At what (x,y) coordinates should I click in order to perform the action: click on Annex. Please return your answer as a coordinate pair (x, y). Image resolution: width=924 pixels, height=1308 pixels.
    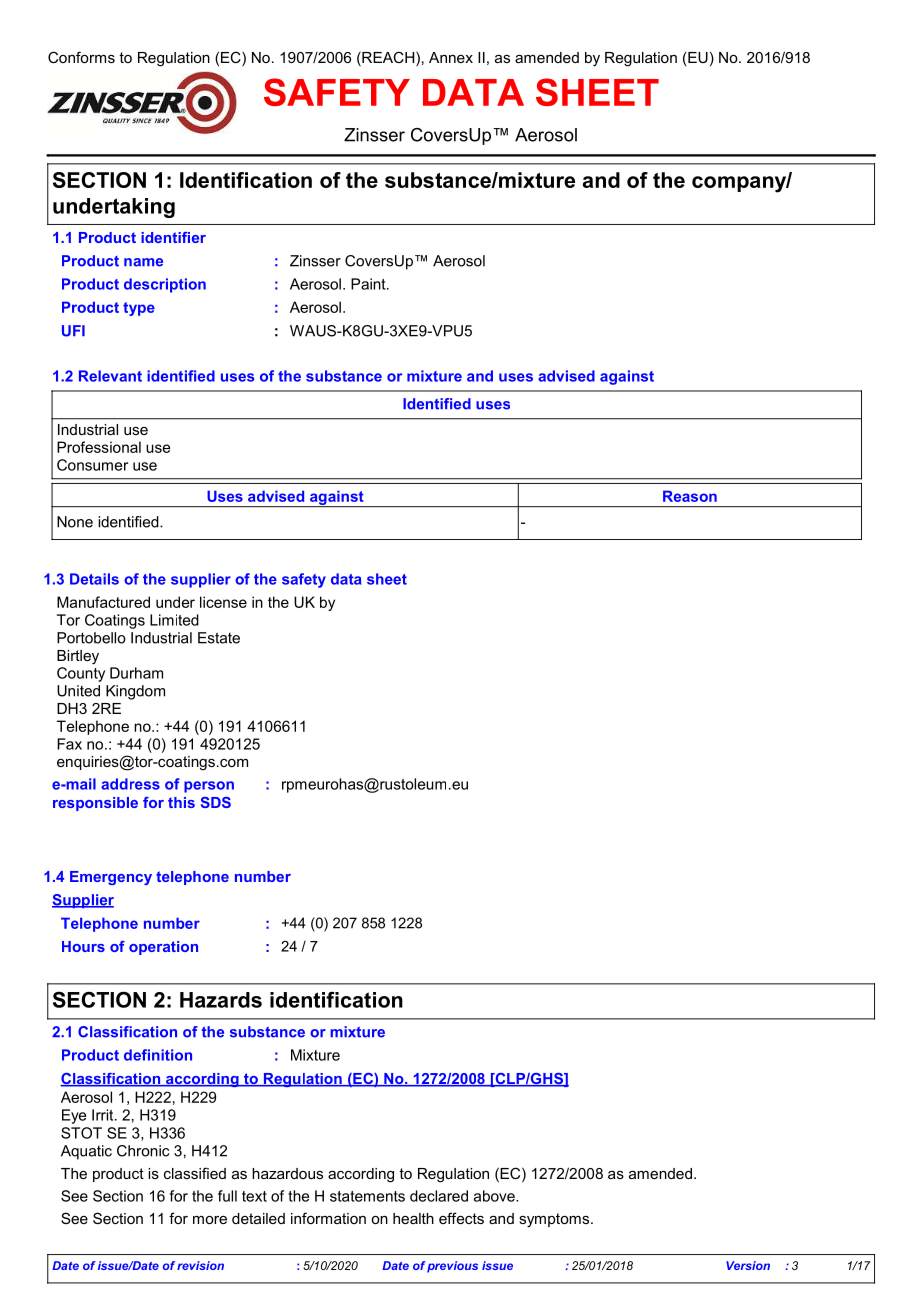
    Looking at the image, I should click on (451, 57).
